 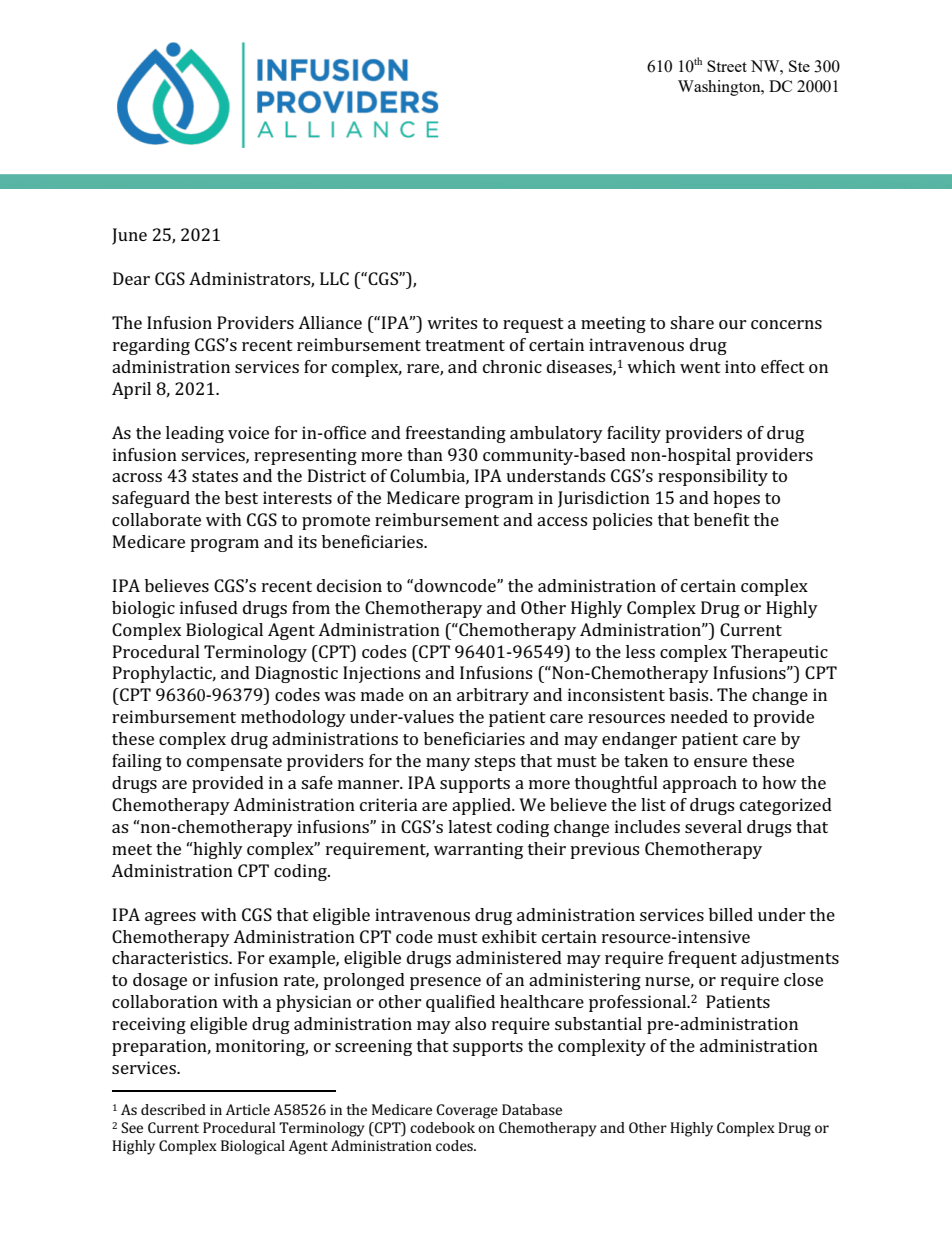 I want to click on described, so click(x=173, y=1109).
